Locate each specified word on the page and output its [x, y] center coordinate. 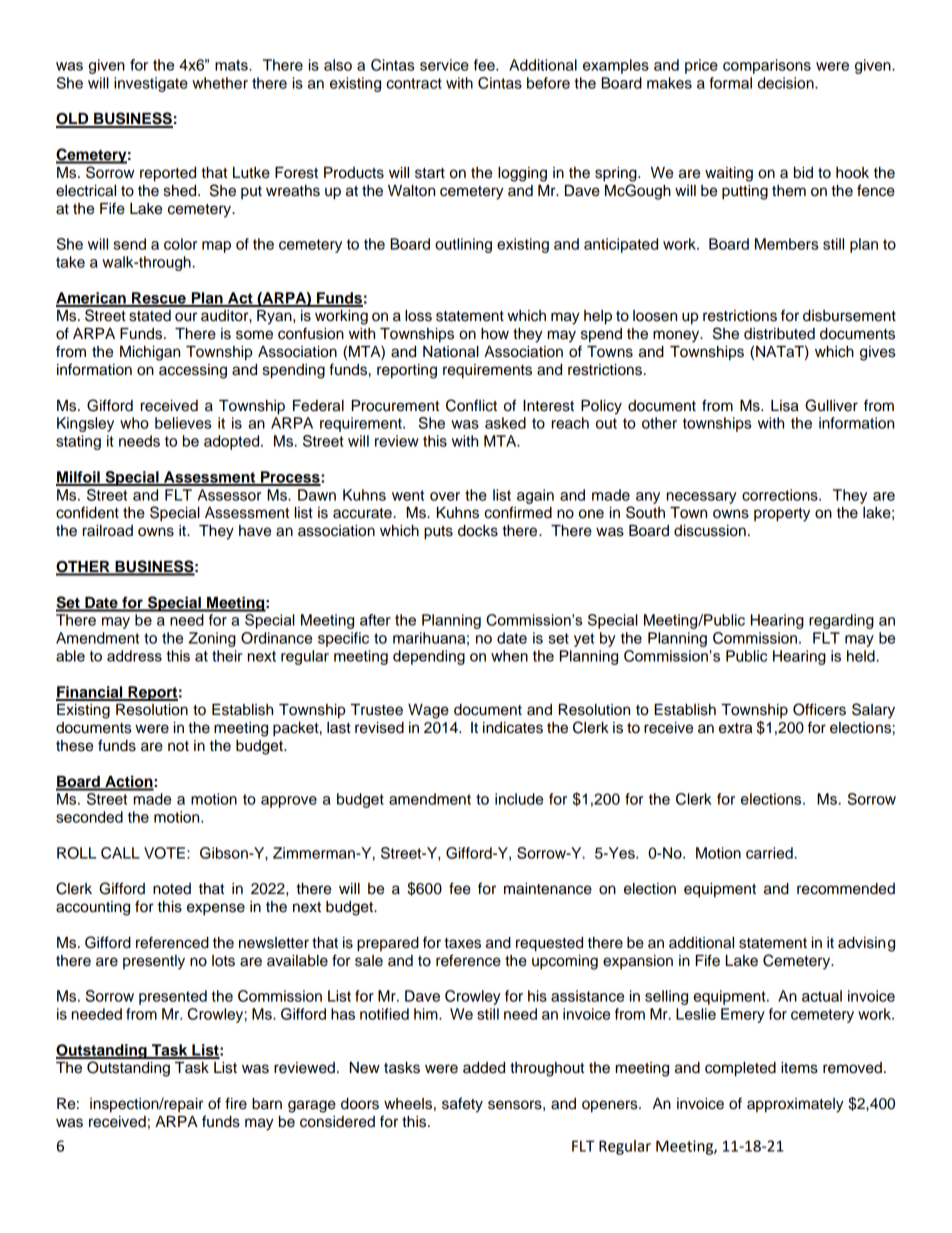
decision [787, 83]
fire [236, 1103]
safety [462, 1105]
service [444, 65]
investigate [151, 84]
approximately [795, 1105]
